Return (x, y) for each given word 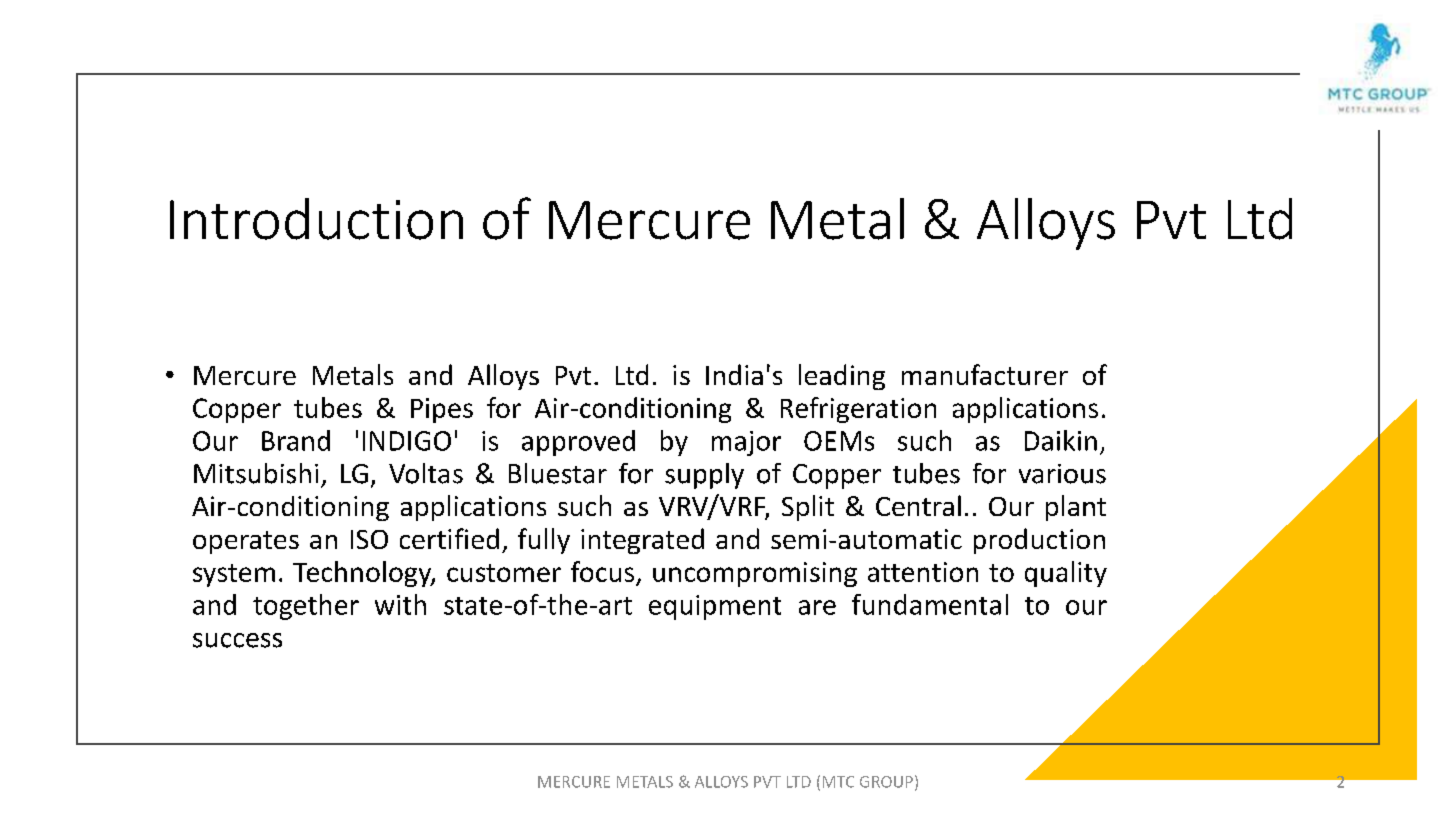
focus (602, 571)
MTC (838, 782)
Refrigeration (858, 410)
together (306, 607)
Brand (296, 440)
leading (842, 377)
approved (578, 443)
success (237, 640)
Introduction (316, 219)
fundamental (930, 604)
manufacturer (985, 374)
